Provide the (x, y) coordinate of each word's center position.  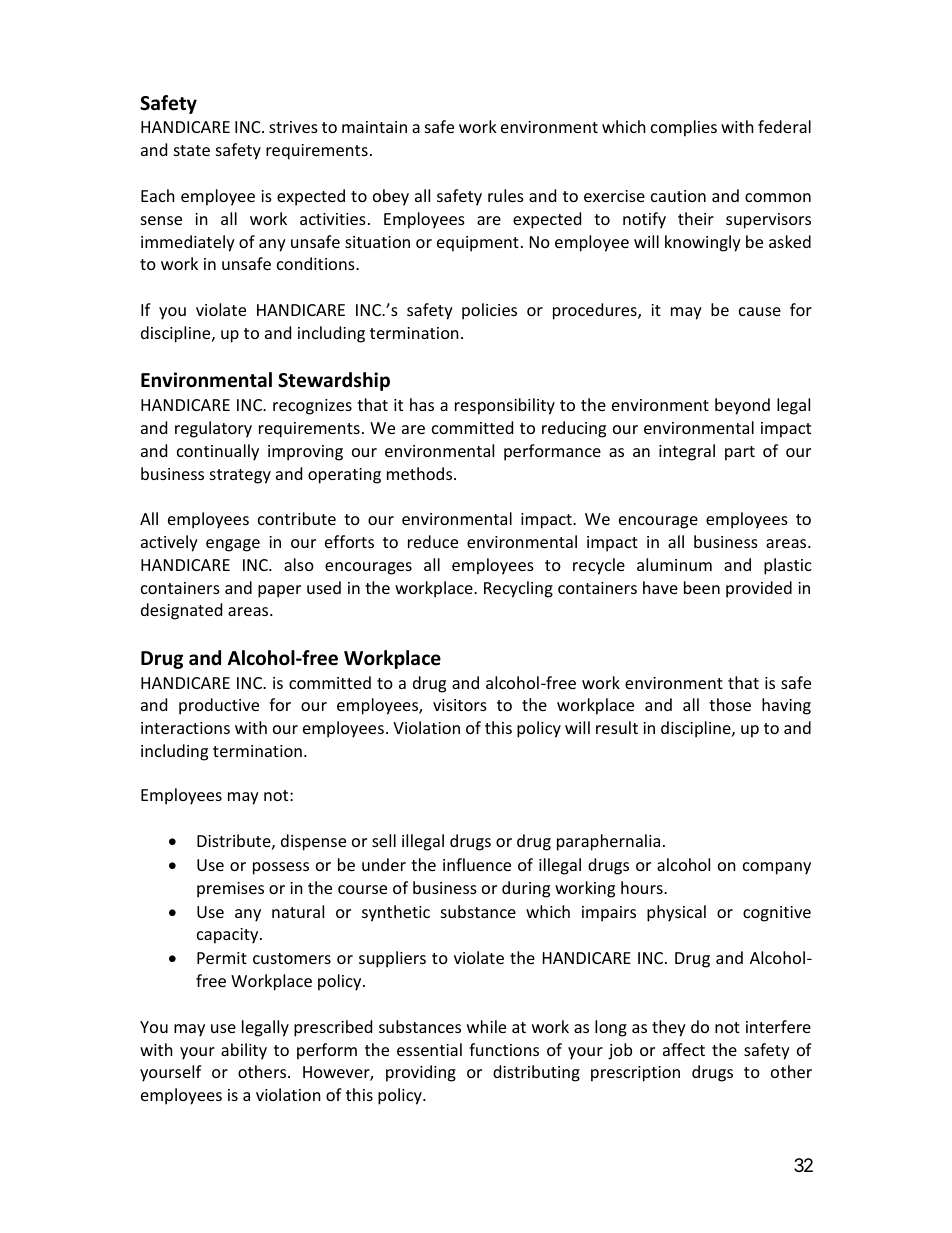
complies (684, 128)
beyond (742, 406)
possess (281, 868)
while (486, 1026)
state (192, 150)
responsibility (505, 406)
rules (506, 195)
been (702, 587)
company (777, 868)
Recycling (518, 589)
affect (684, 1049)
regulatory (213, 429)
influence (477, 864)
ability (244, 1051)
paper (279, 591)
